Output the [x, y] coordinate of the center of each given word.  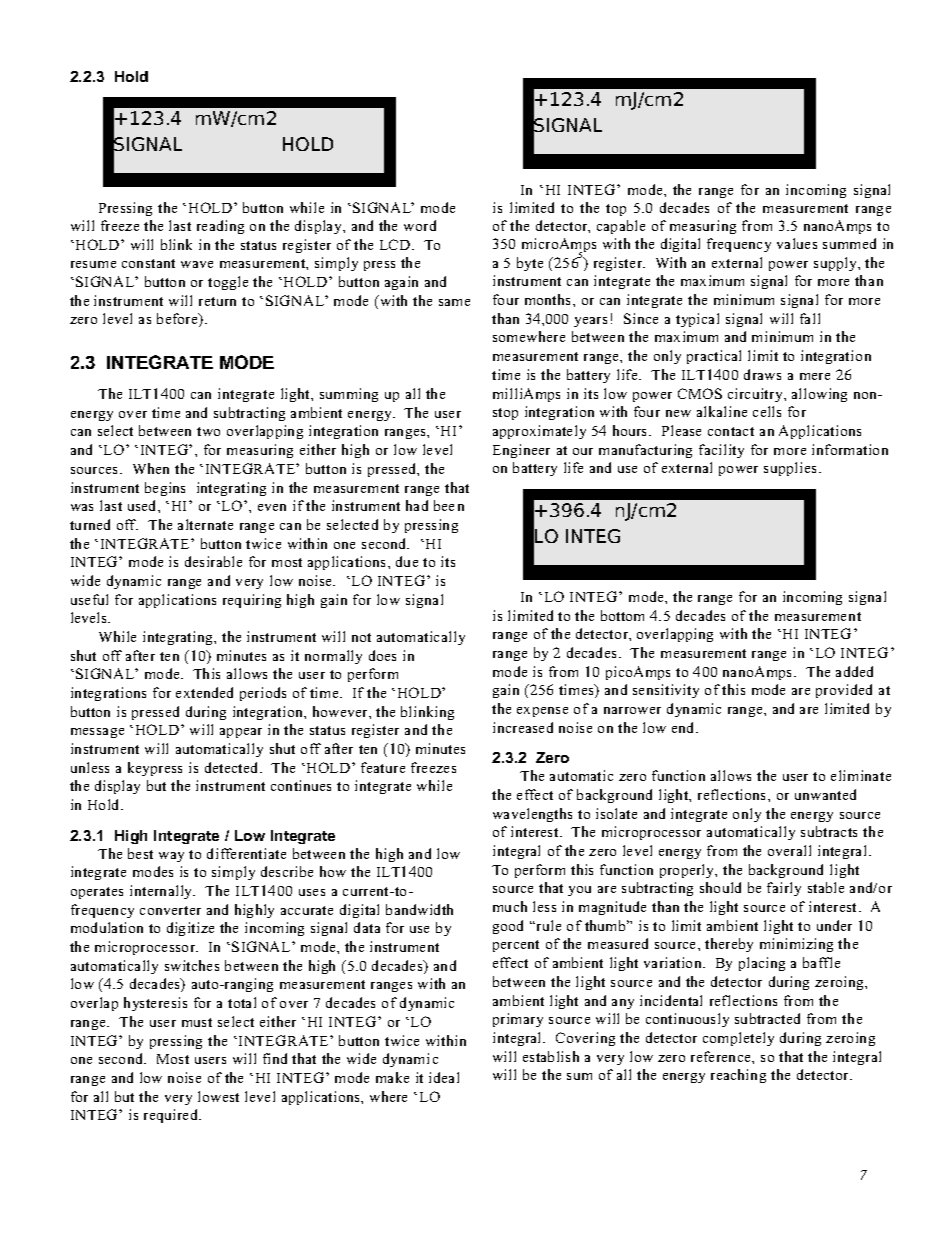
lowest [218, 1096]
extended [204, 692]
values [797, 243]
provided [844, 691]
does [382, 655]
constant [148, 263]
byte [530, 264]
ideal [444, 1077]
